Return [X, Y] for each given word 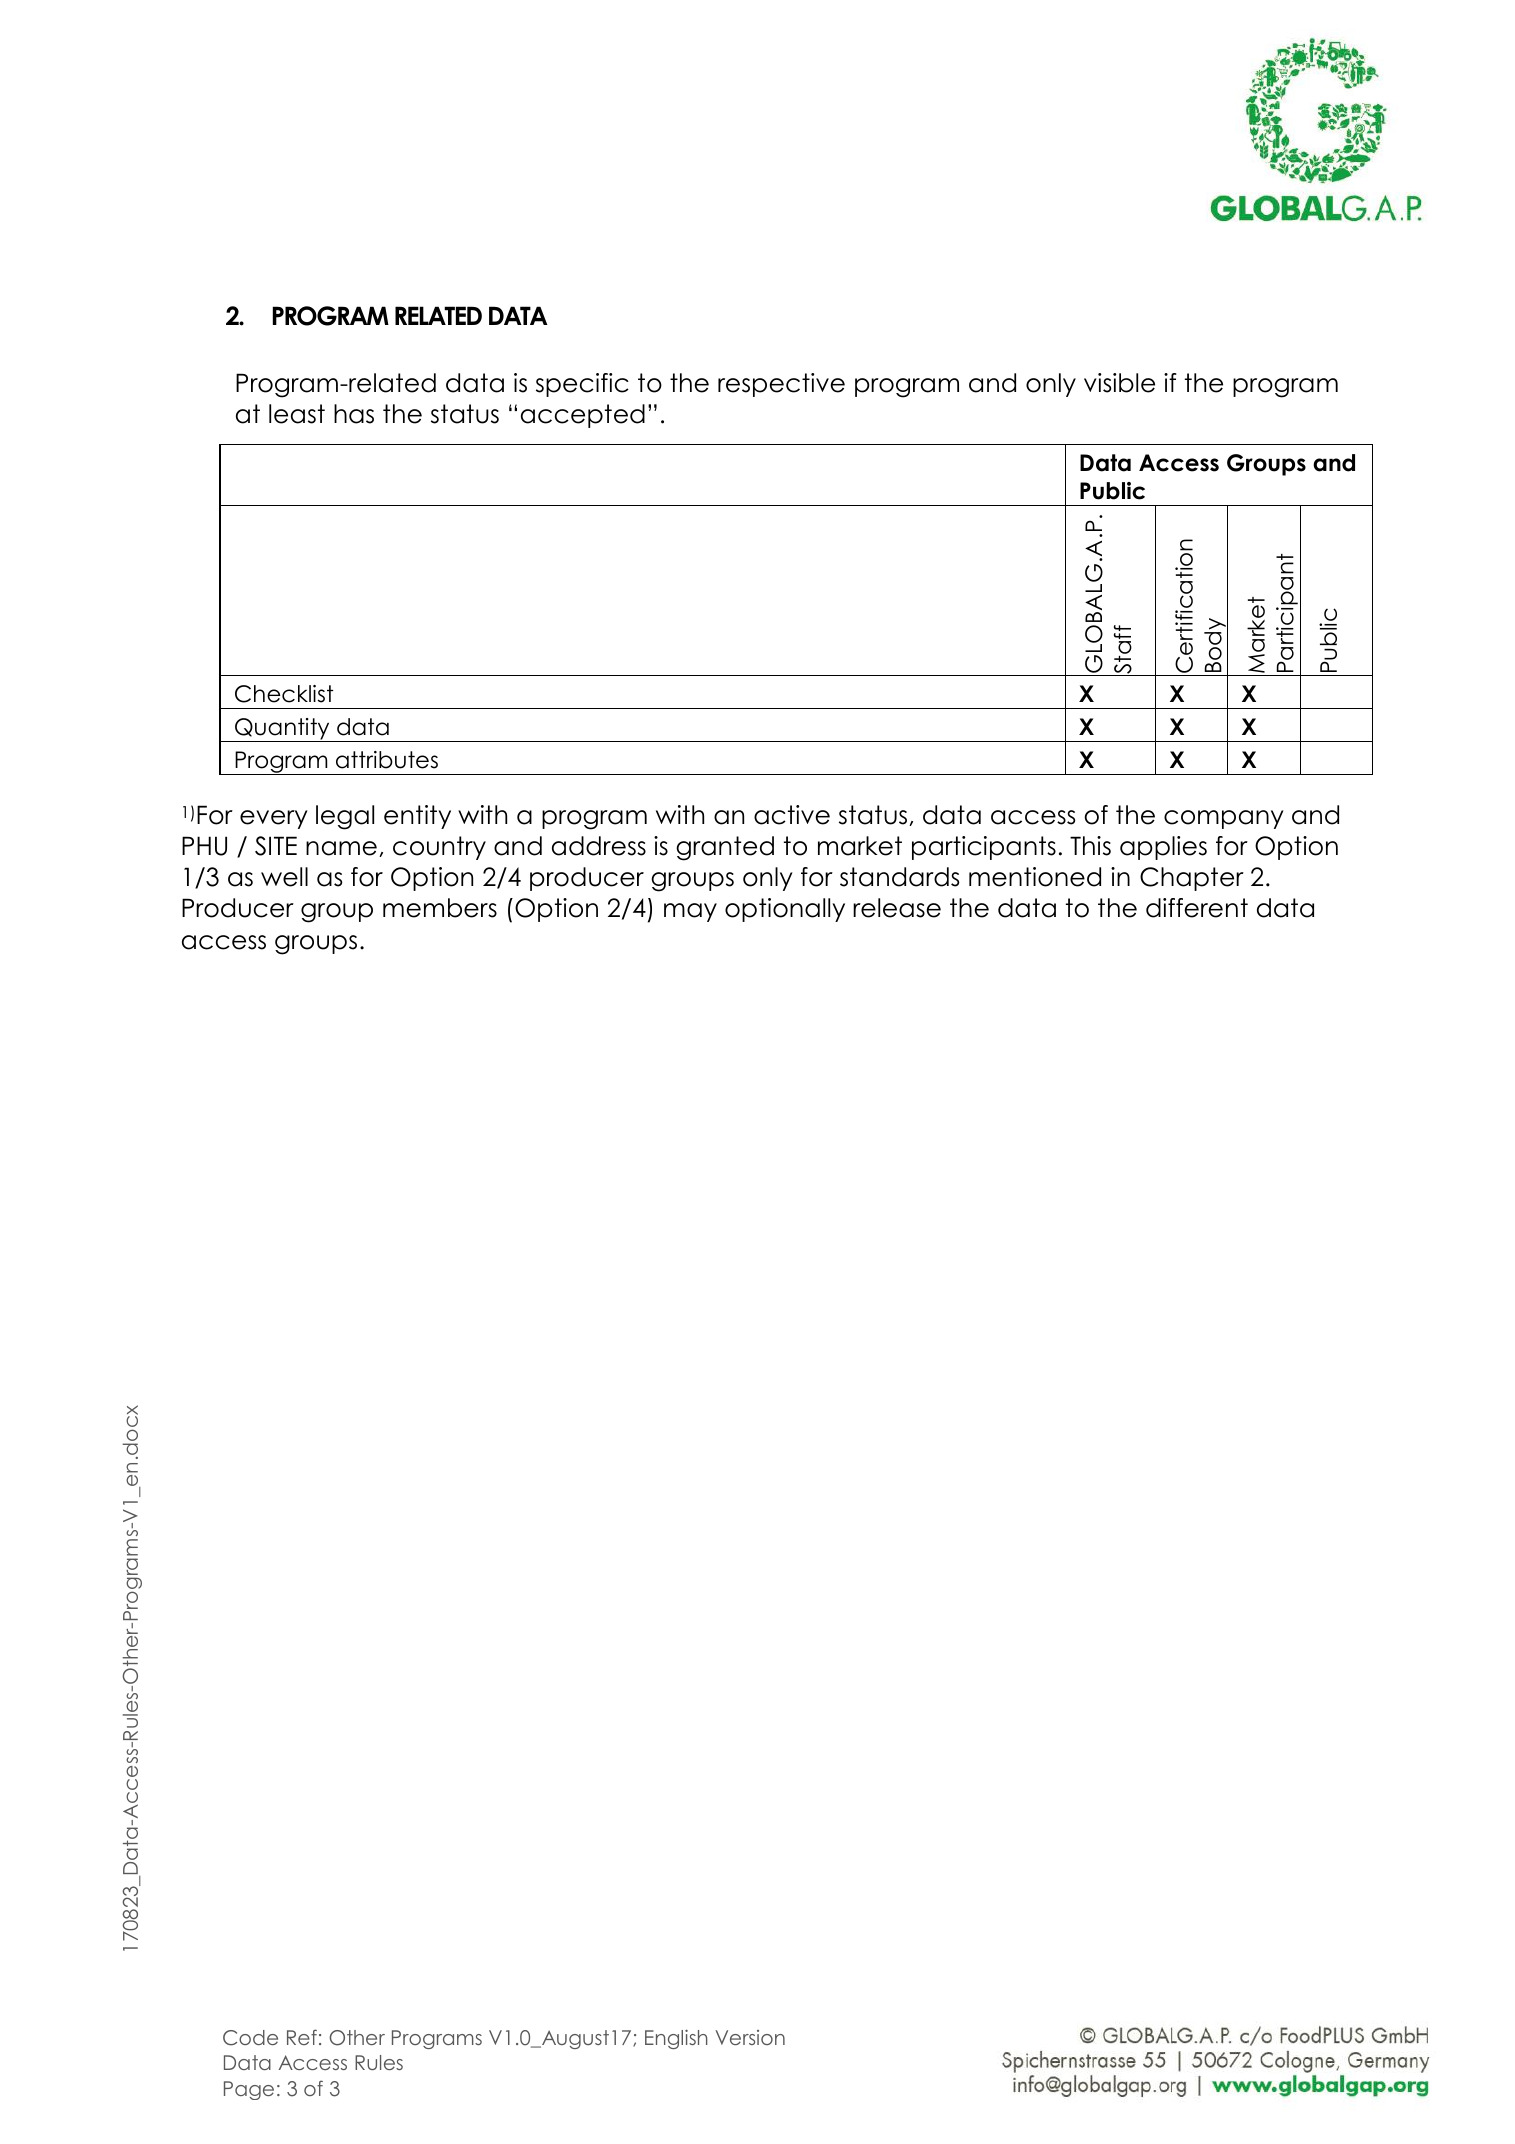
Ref [302, 2037]
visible [1119, 383]
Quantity [282, 730]
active [792, 815]
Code [250, 2038]
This [1090, 846]
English [676, 2039]
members [440, 908]
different [1197, 908]
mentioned [1035, 877]
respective [781, 385]
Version [750, 2037]
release [897, 908]
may [690, 912]
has [354, 414]
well [284, 877]
